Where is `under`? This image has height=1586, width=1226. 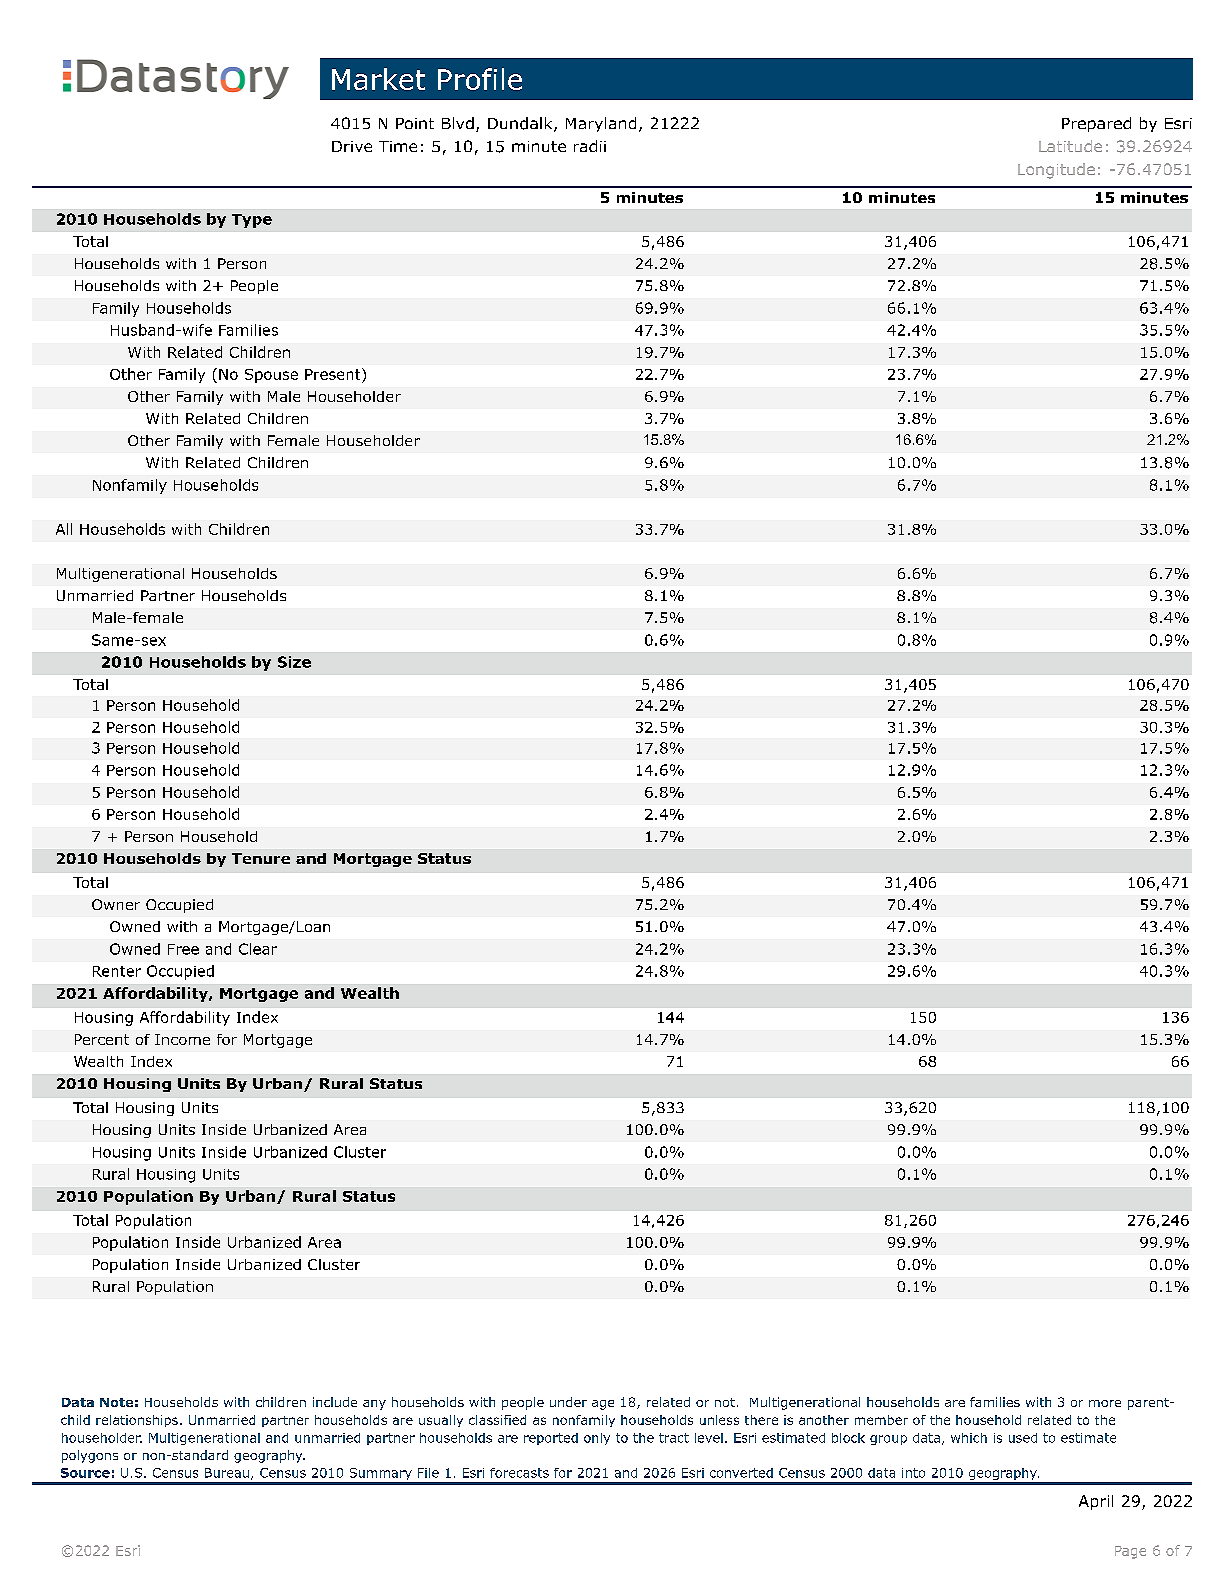
under is located at coordinates (568, 1402).
